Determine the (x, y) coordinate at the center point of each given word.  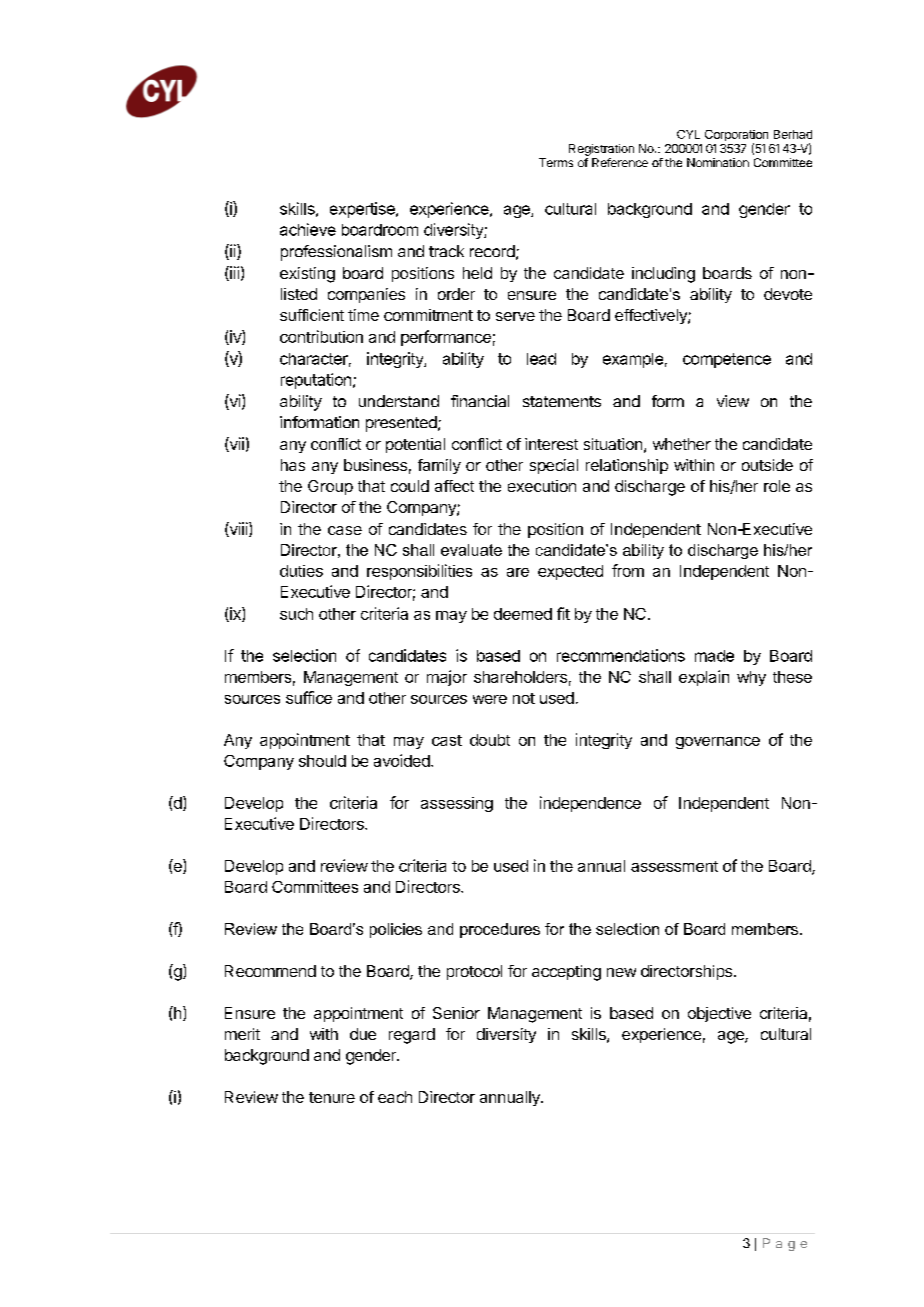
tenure (332, 1097)
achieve (308, 229)
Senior (456, 1013)
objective (719, 1014)
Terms (556, 162)
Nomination (718, 162)
